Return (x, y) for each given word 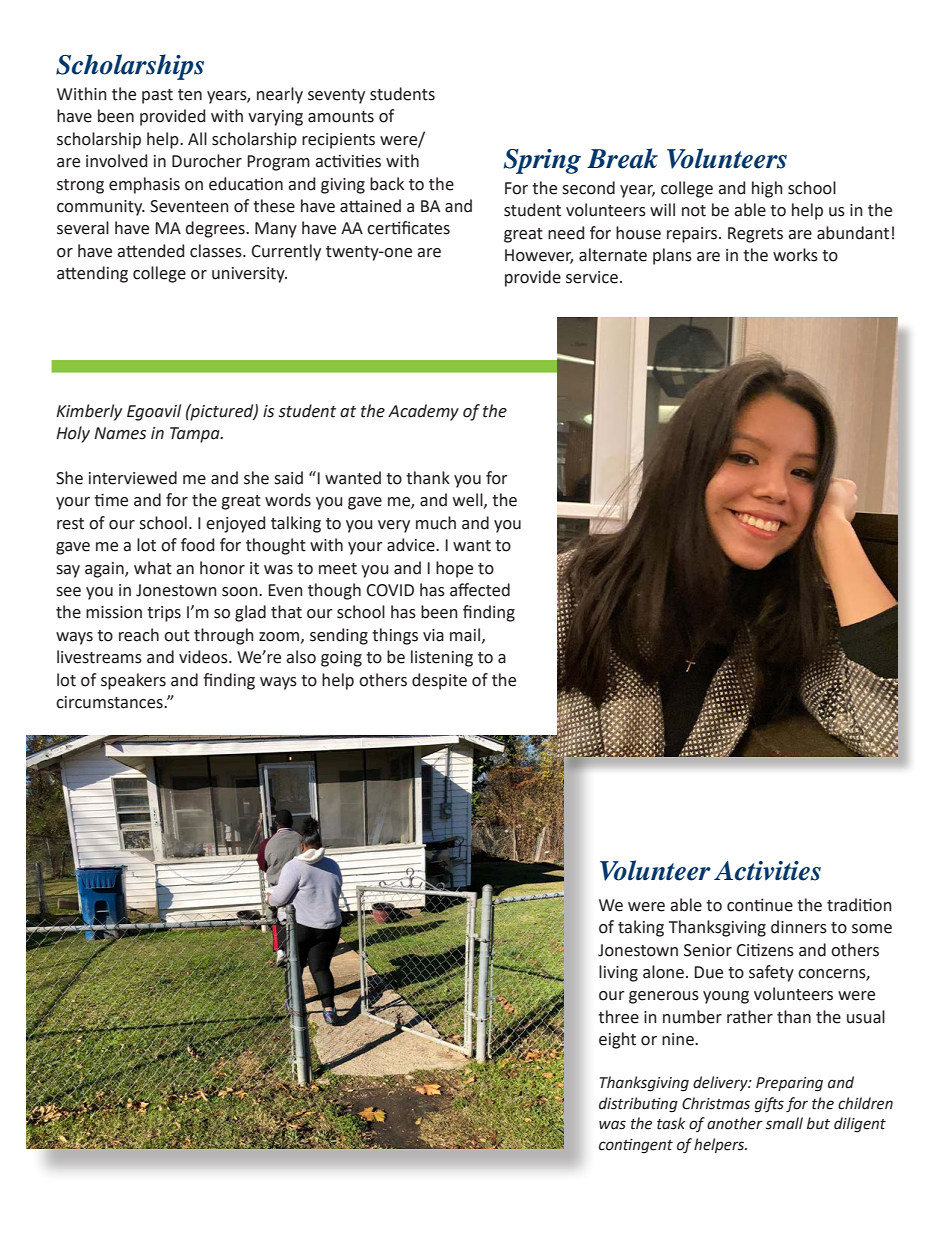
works (795, 255)
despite (439, 681)
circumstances (110, 702)
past (157, 96)
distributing (638, 1105)
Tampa (196, 435)
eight (617, 1040)
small (784, 1123)
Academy (423, 412)
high (767, 189)
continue (760, 905)
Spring (542, 161)
